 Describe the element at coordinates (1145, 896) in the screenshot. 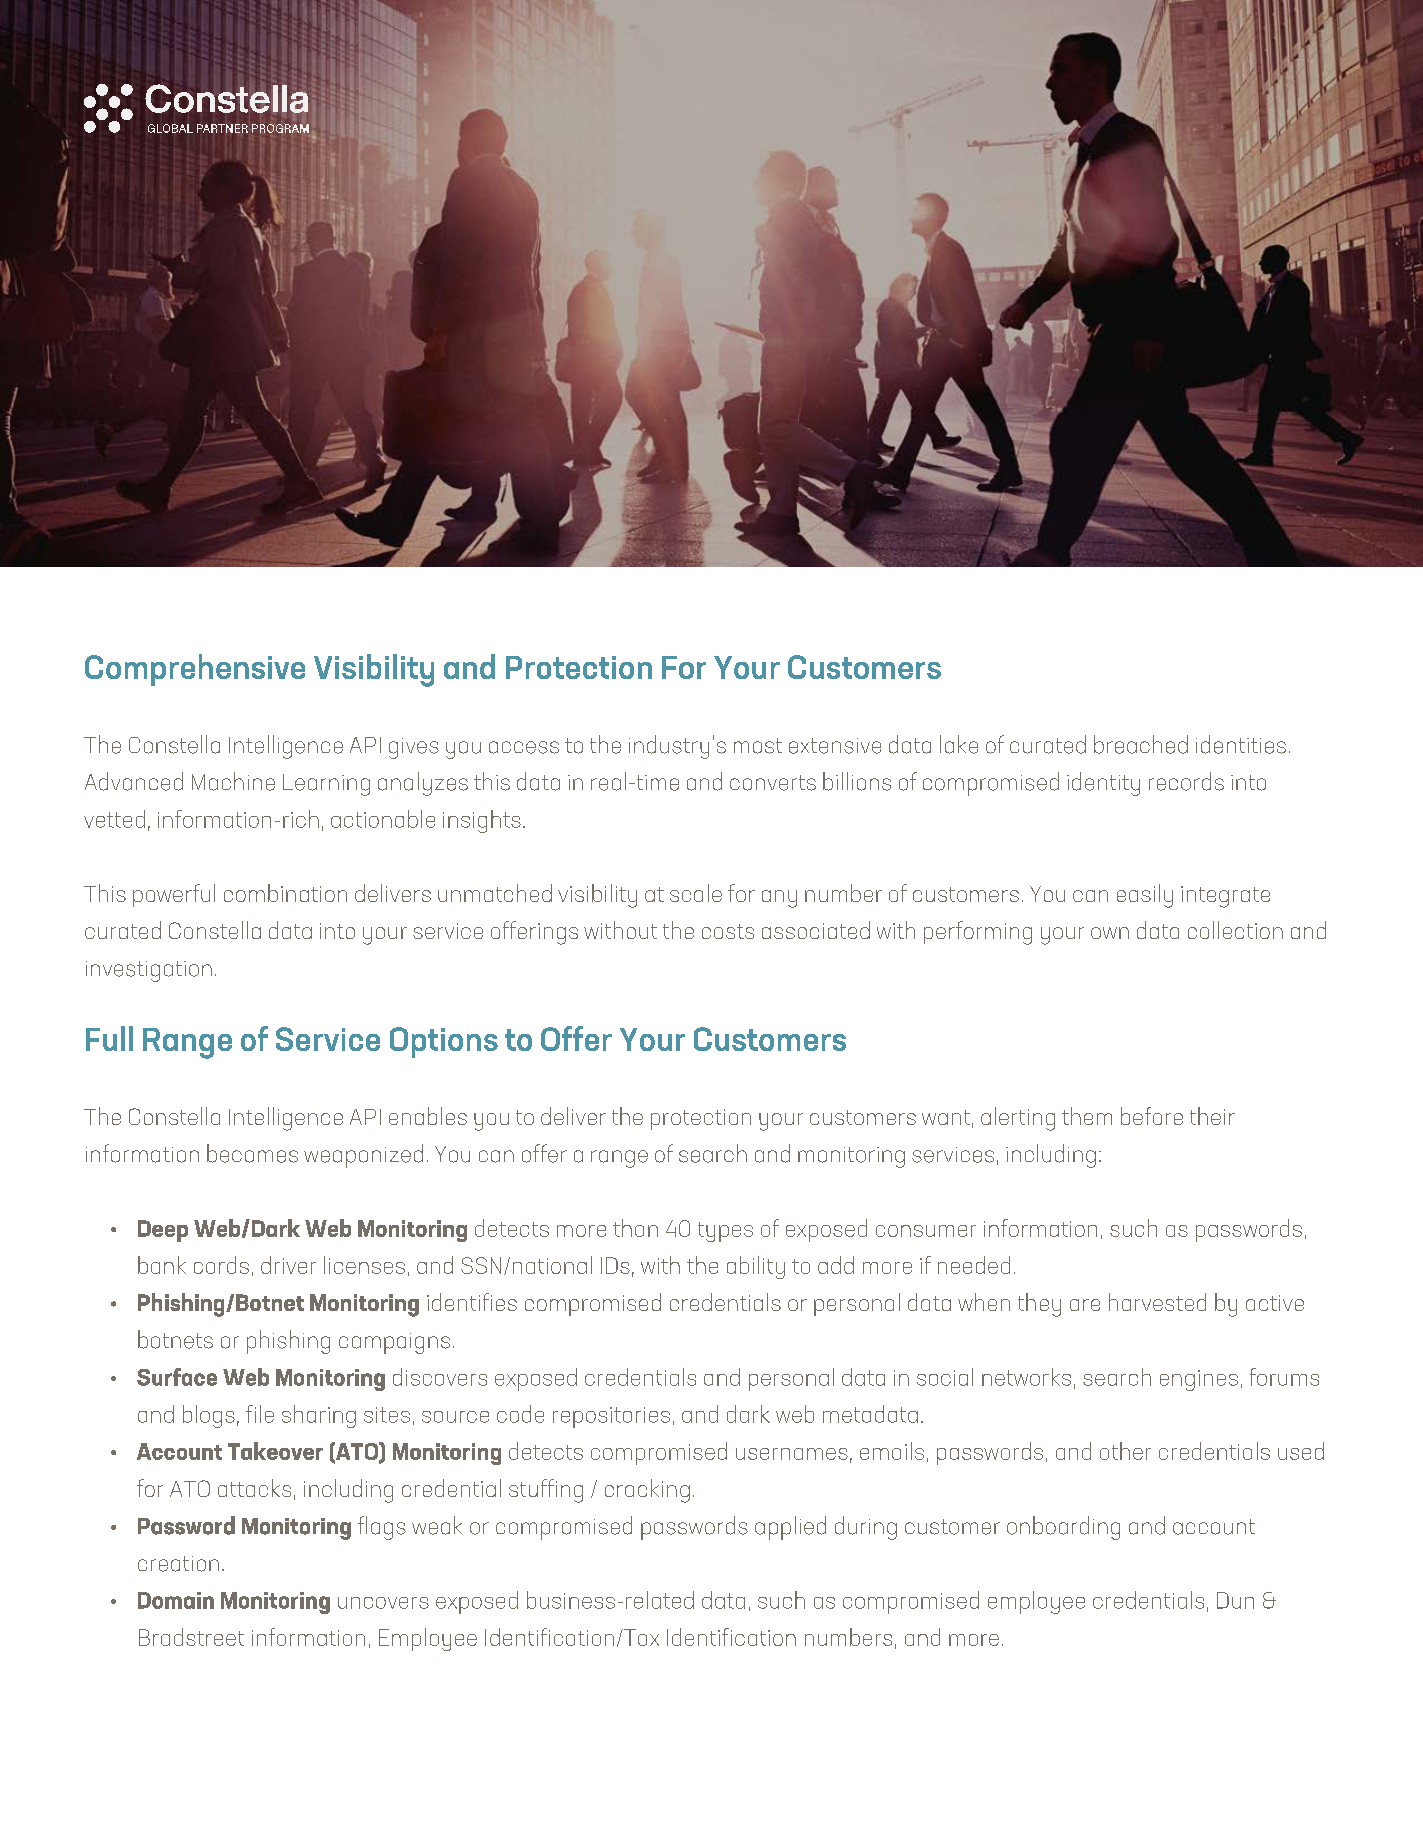

I see `easily` at that location.
